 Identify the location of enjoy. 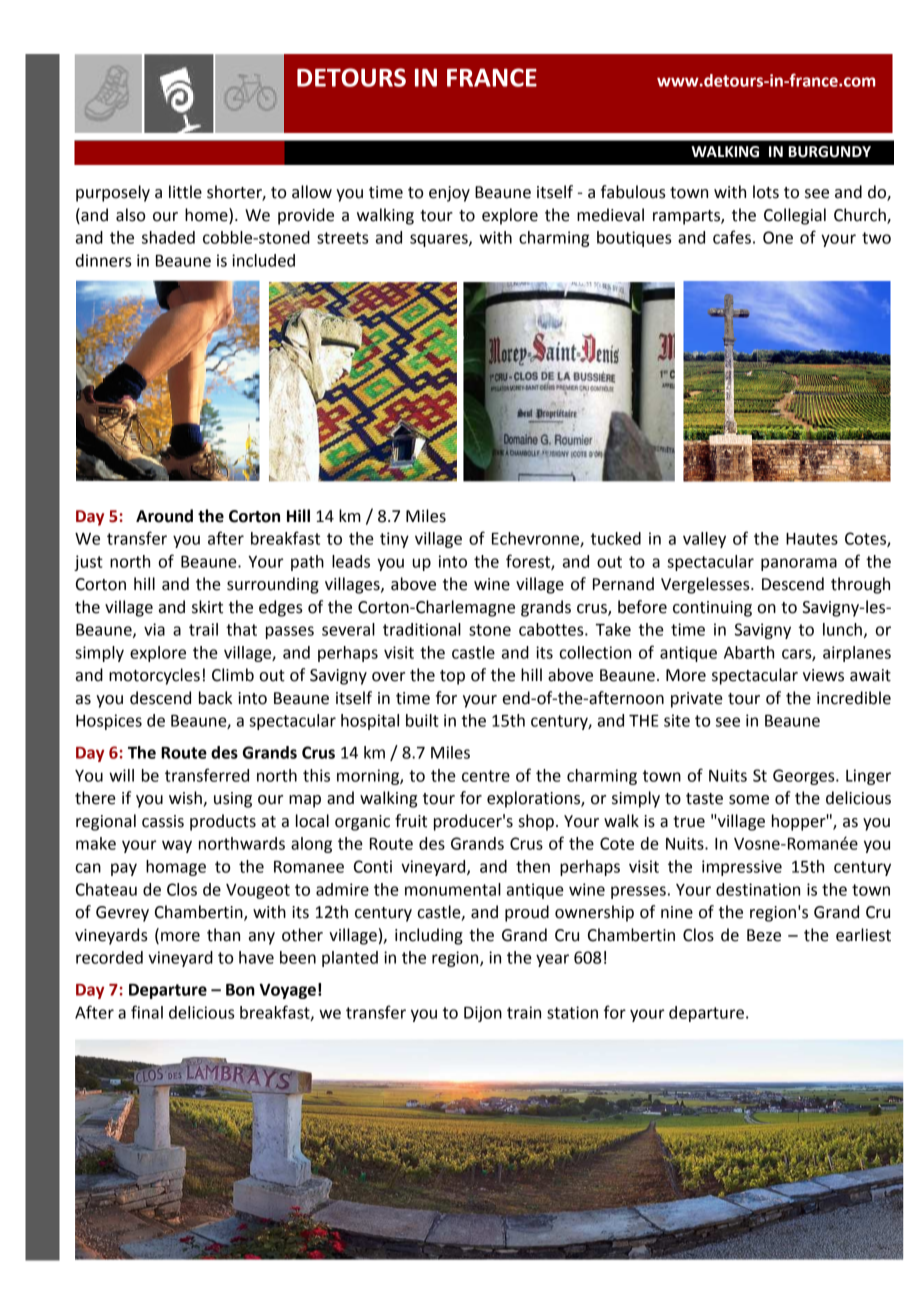
(449, 194).
